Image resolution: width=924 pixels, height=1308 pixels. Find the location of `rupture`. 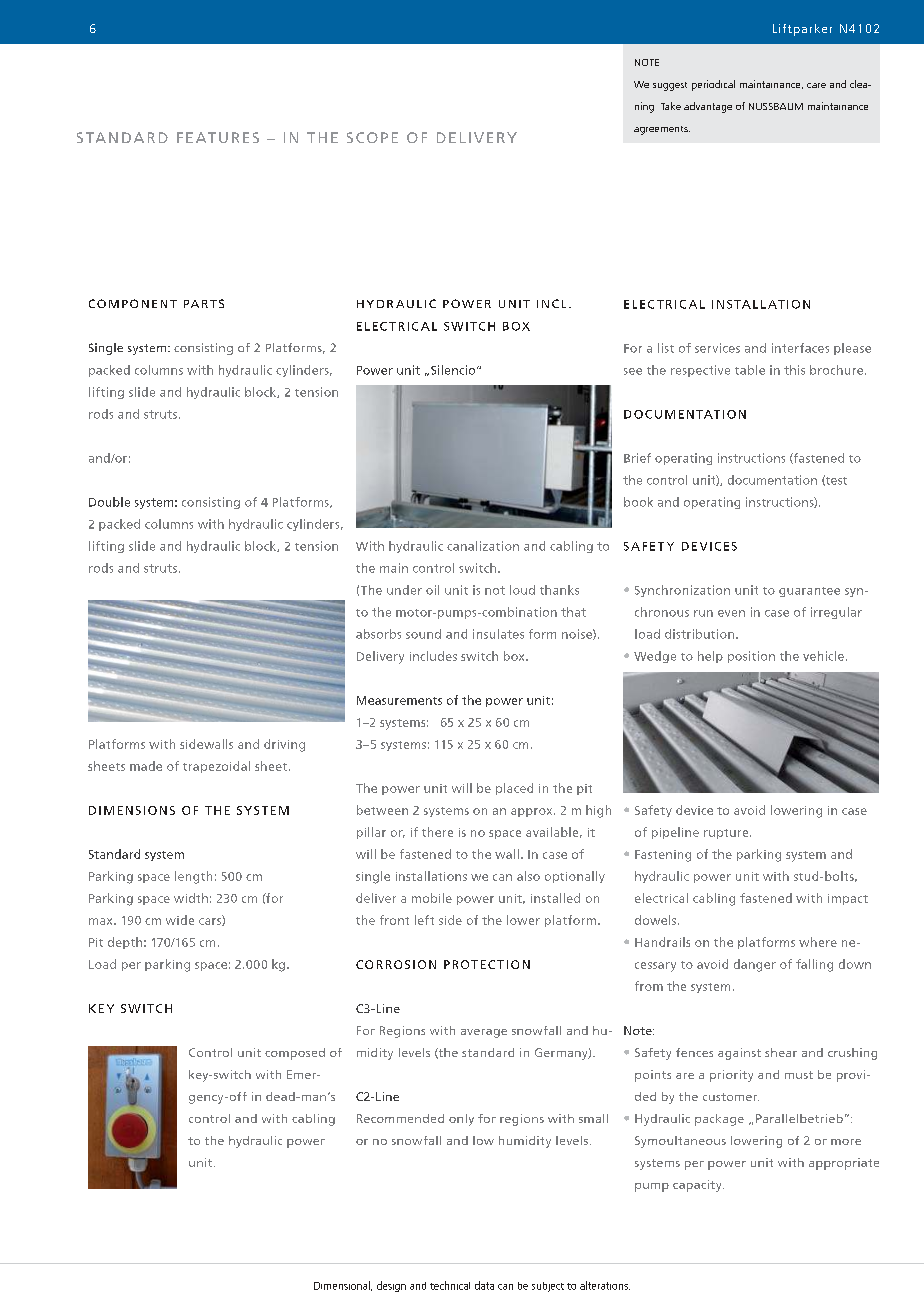

rupture is located at coordinates (727, 834).
